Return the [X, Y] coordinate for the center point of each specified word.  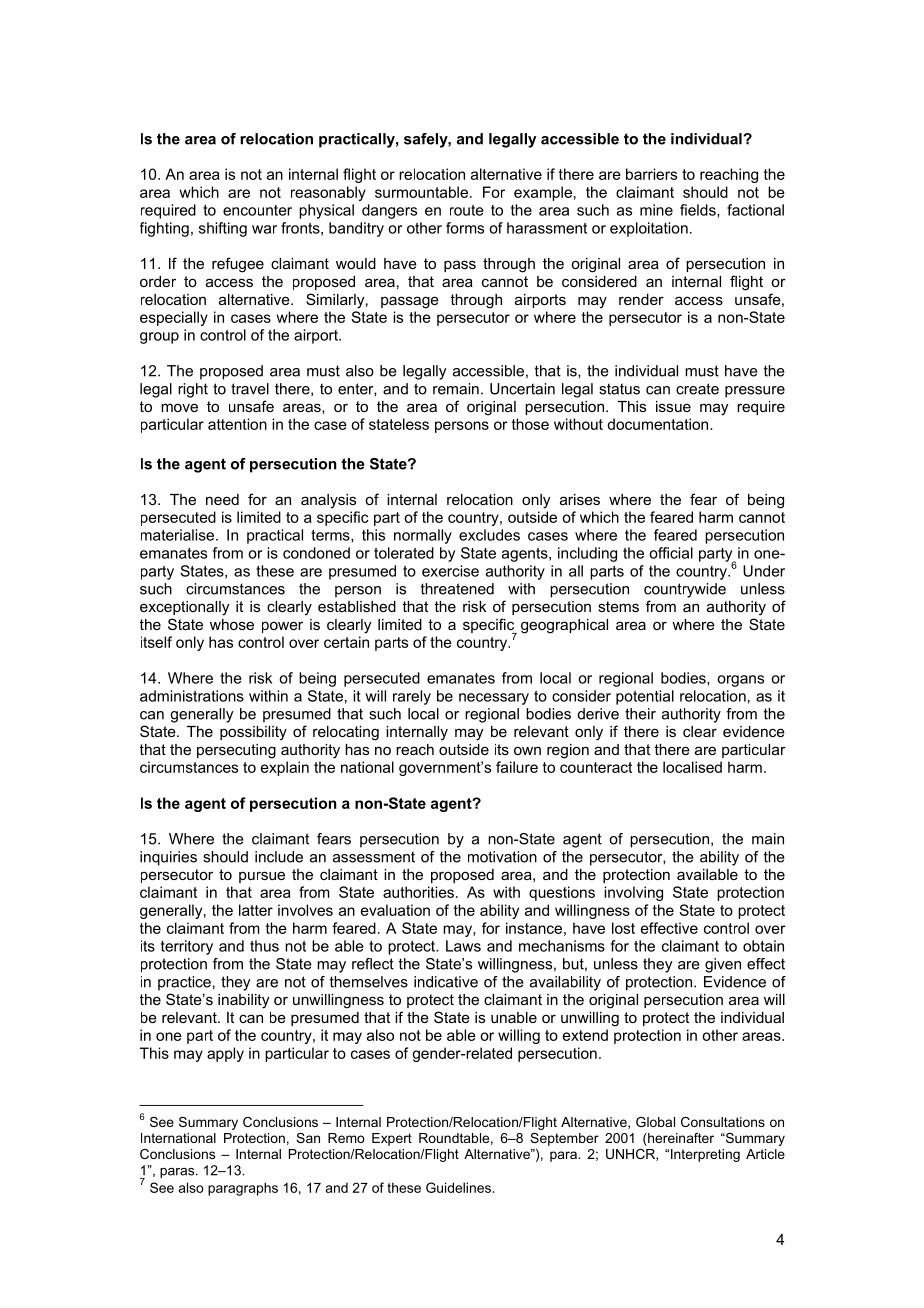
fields [699, 211]
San [308, 1138]
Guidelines [458, 1187]
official [671, 553]
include [279, 857]
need [222, 499]
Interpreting [705, 1155]
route [467, 210]
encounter [257, 210]
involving [633, 893]
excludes [489, 535]
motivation [502, 857]
